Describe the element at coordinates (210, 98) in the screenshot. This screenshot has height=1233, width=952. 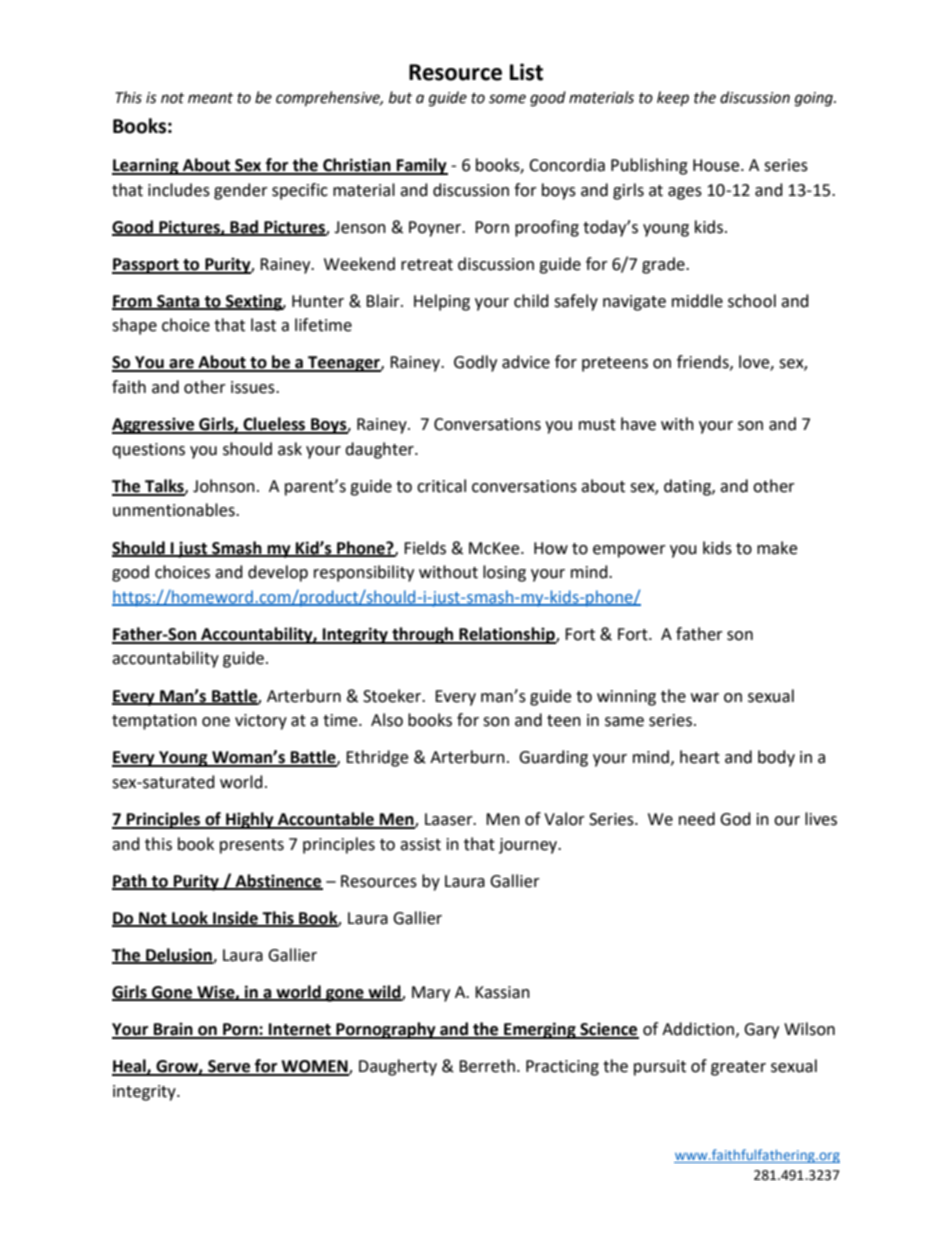
I see `meant` at that location.
